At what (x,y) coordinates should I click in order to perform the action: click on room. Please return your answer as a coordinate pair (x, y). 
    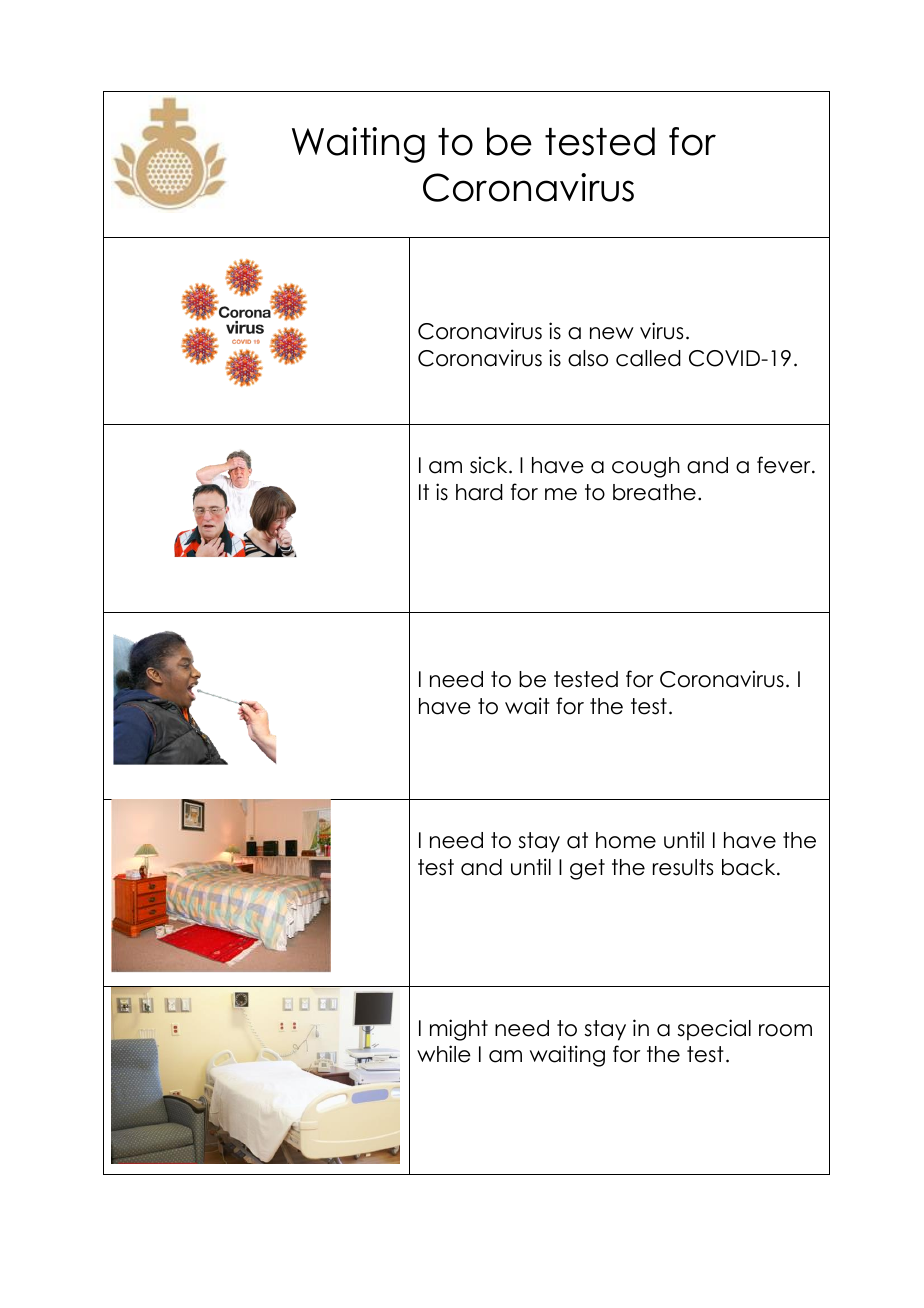
    Looking at the image, I should click on (785, 1030).
